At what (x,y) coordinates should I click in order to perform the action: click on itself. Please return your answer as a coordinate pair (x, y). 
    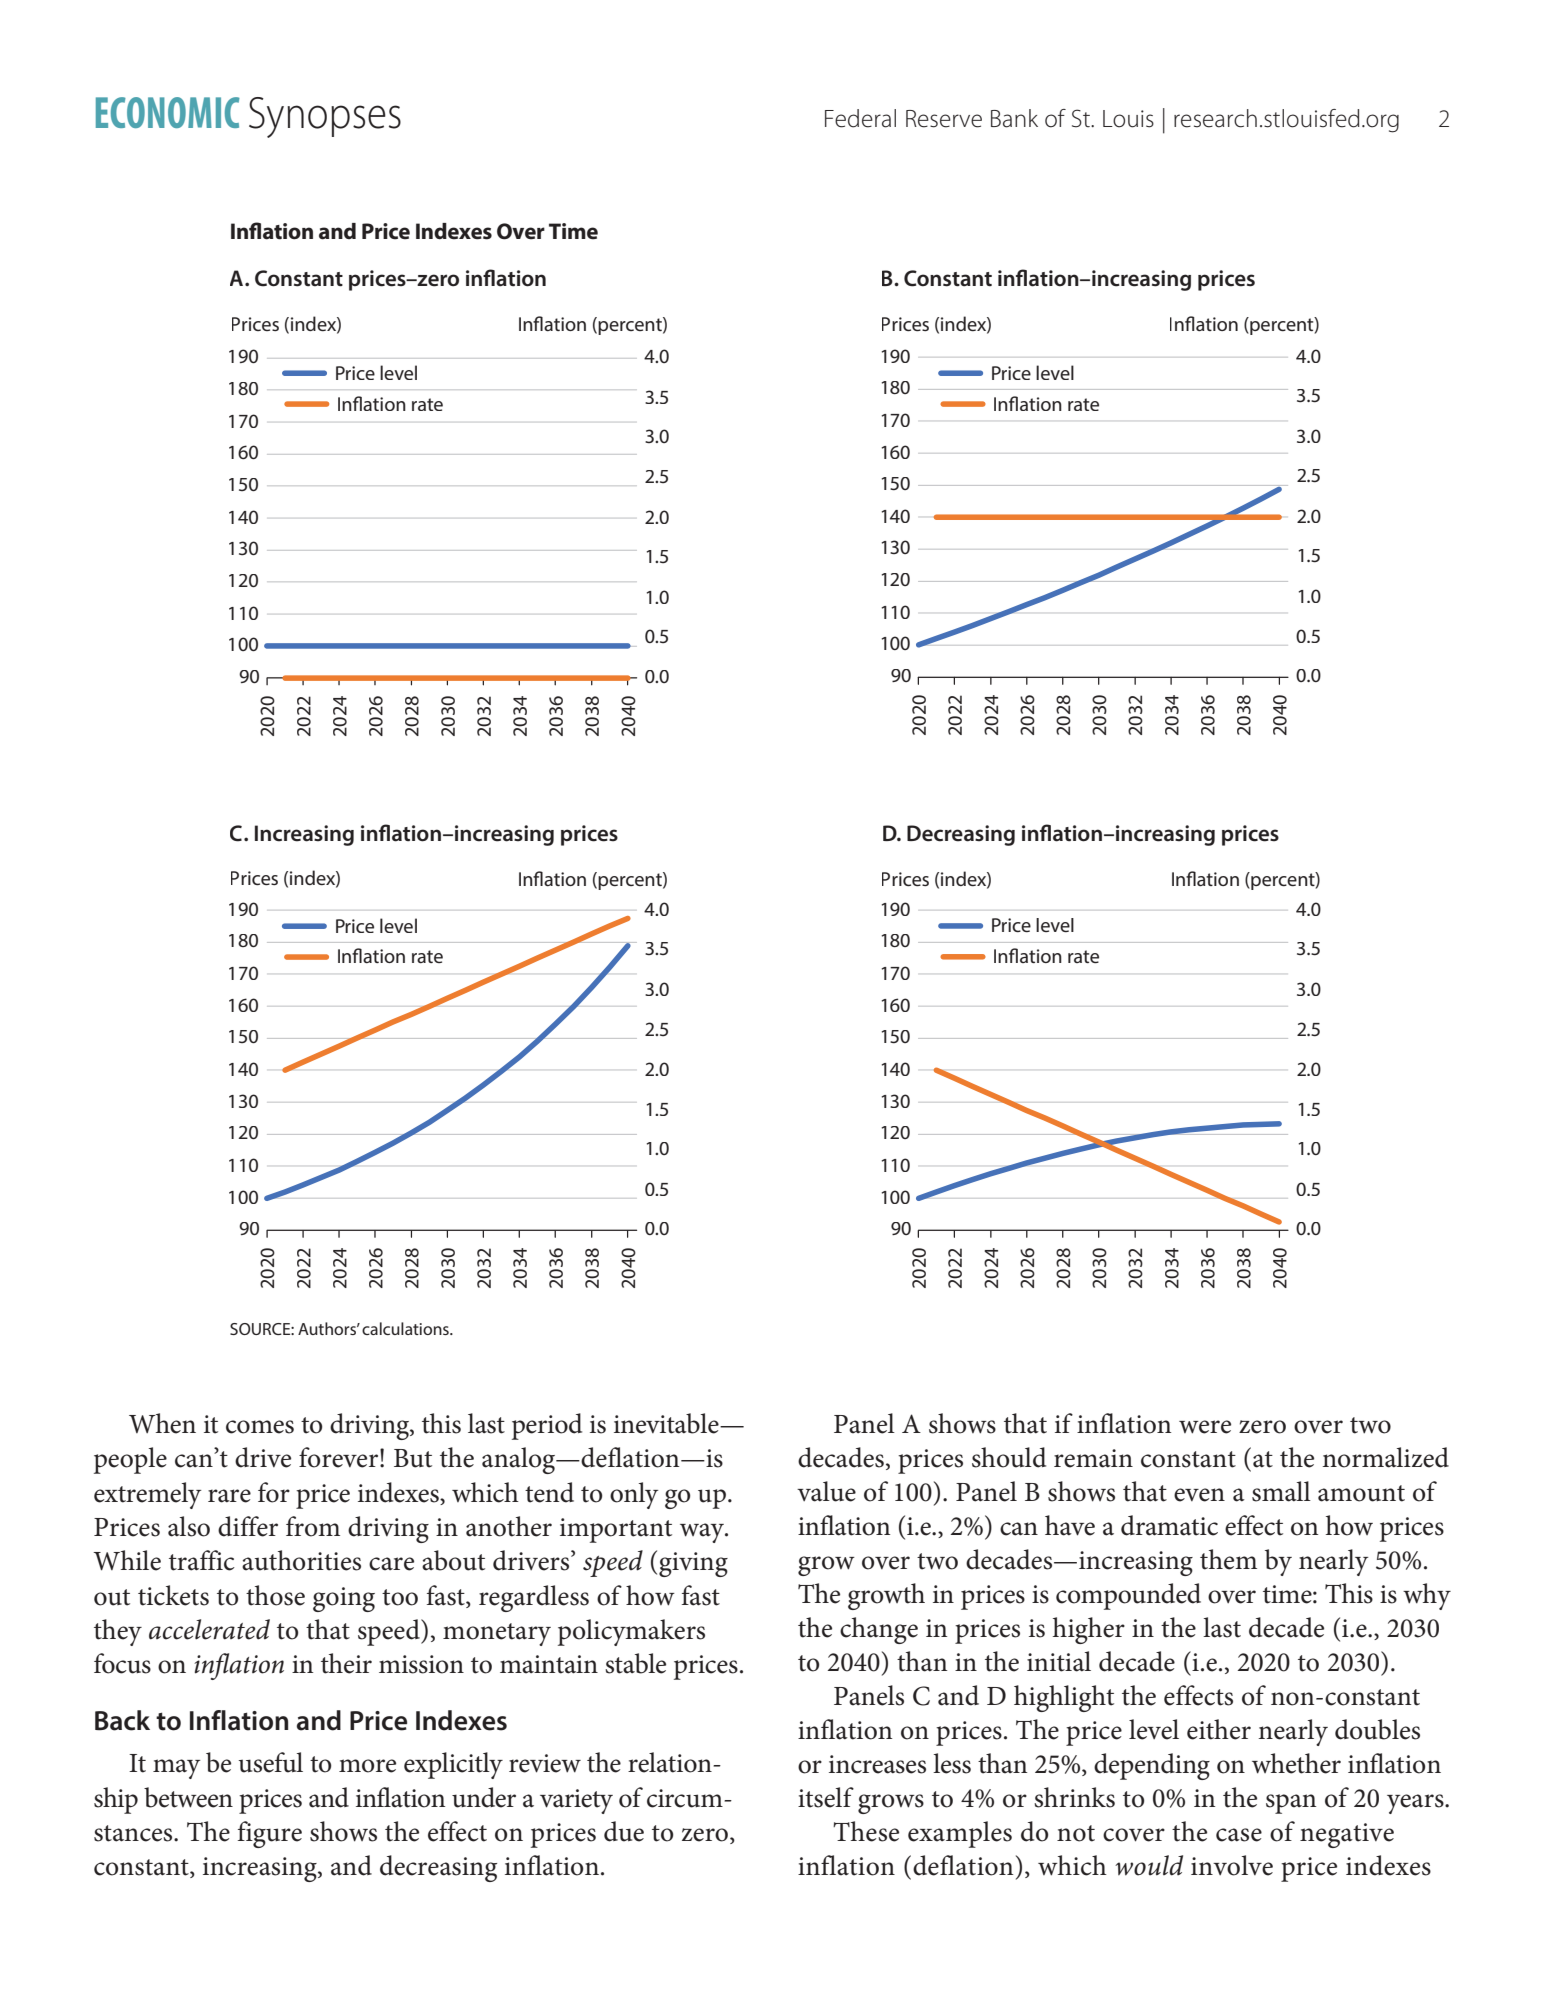
    Looking at the image, I should click on (826, 1797).
